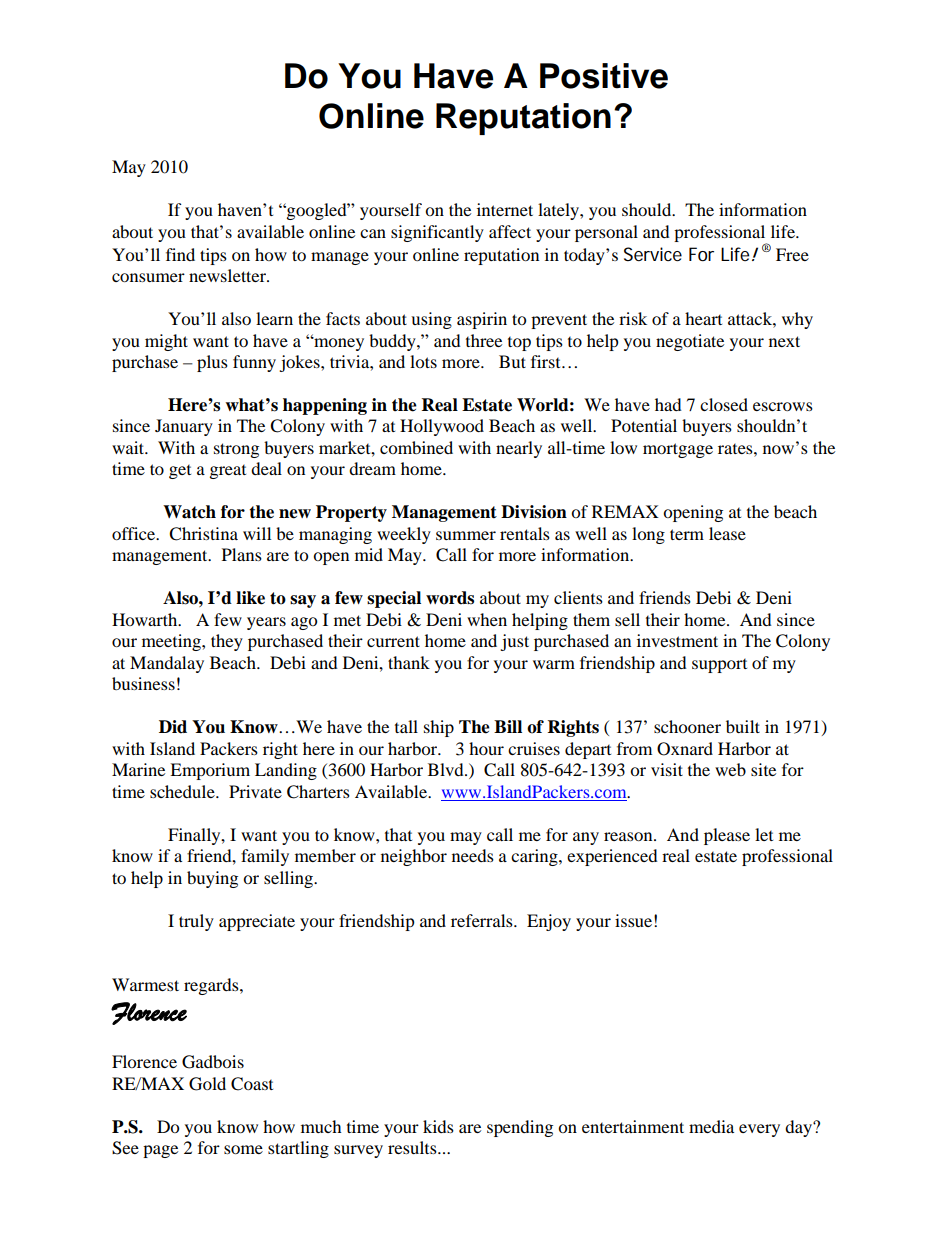 This page has height=1233, width=952. What do you see at coordinates (711, 1126) in the page?
I see `media` at bounding box center [711, 1126].
